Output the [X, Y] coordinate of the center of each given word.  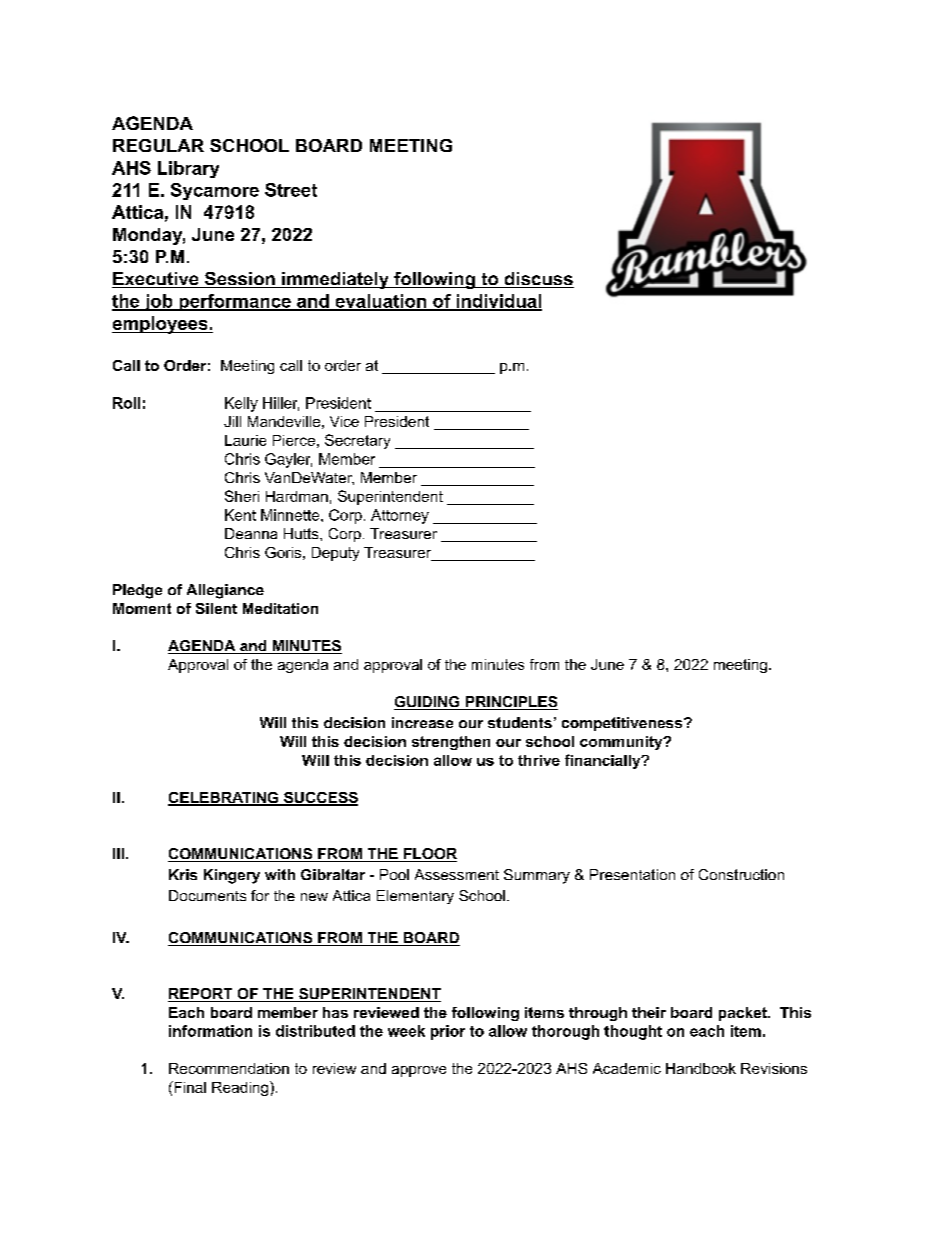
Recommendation [229, 1068]
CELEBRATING [224, 799]
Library [188, 169]
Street [291, 190]
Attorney [400, 516]
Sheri [242, 496]
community [622, 743]
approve [419, 1071]
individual [498, 302]
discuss [538, 280]
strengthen [451, 743]
